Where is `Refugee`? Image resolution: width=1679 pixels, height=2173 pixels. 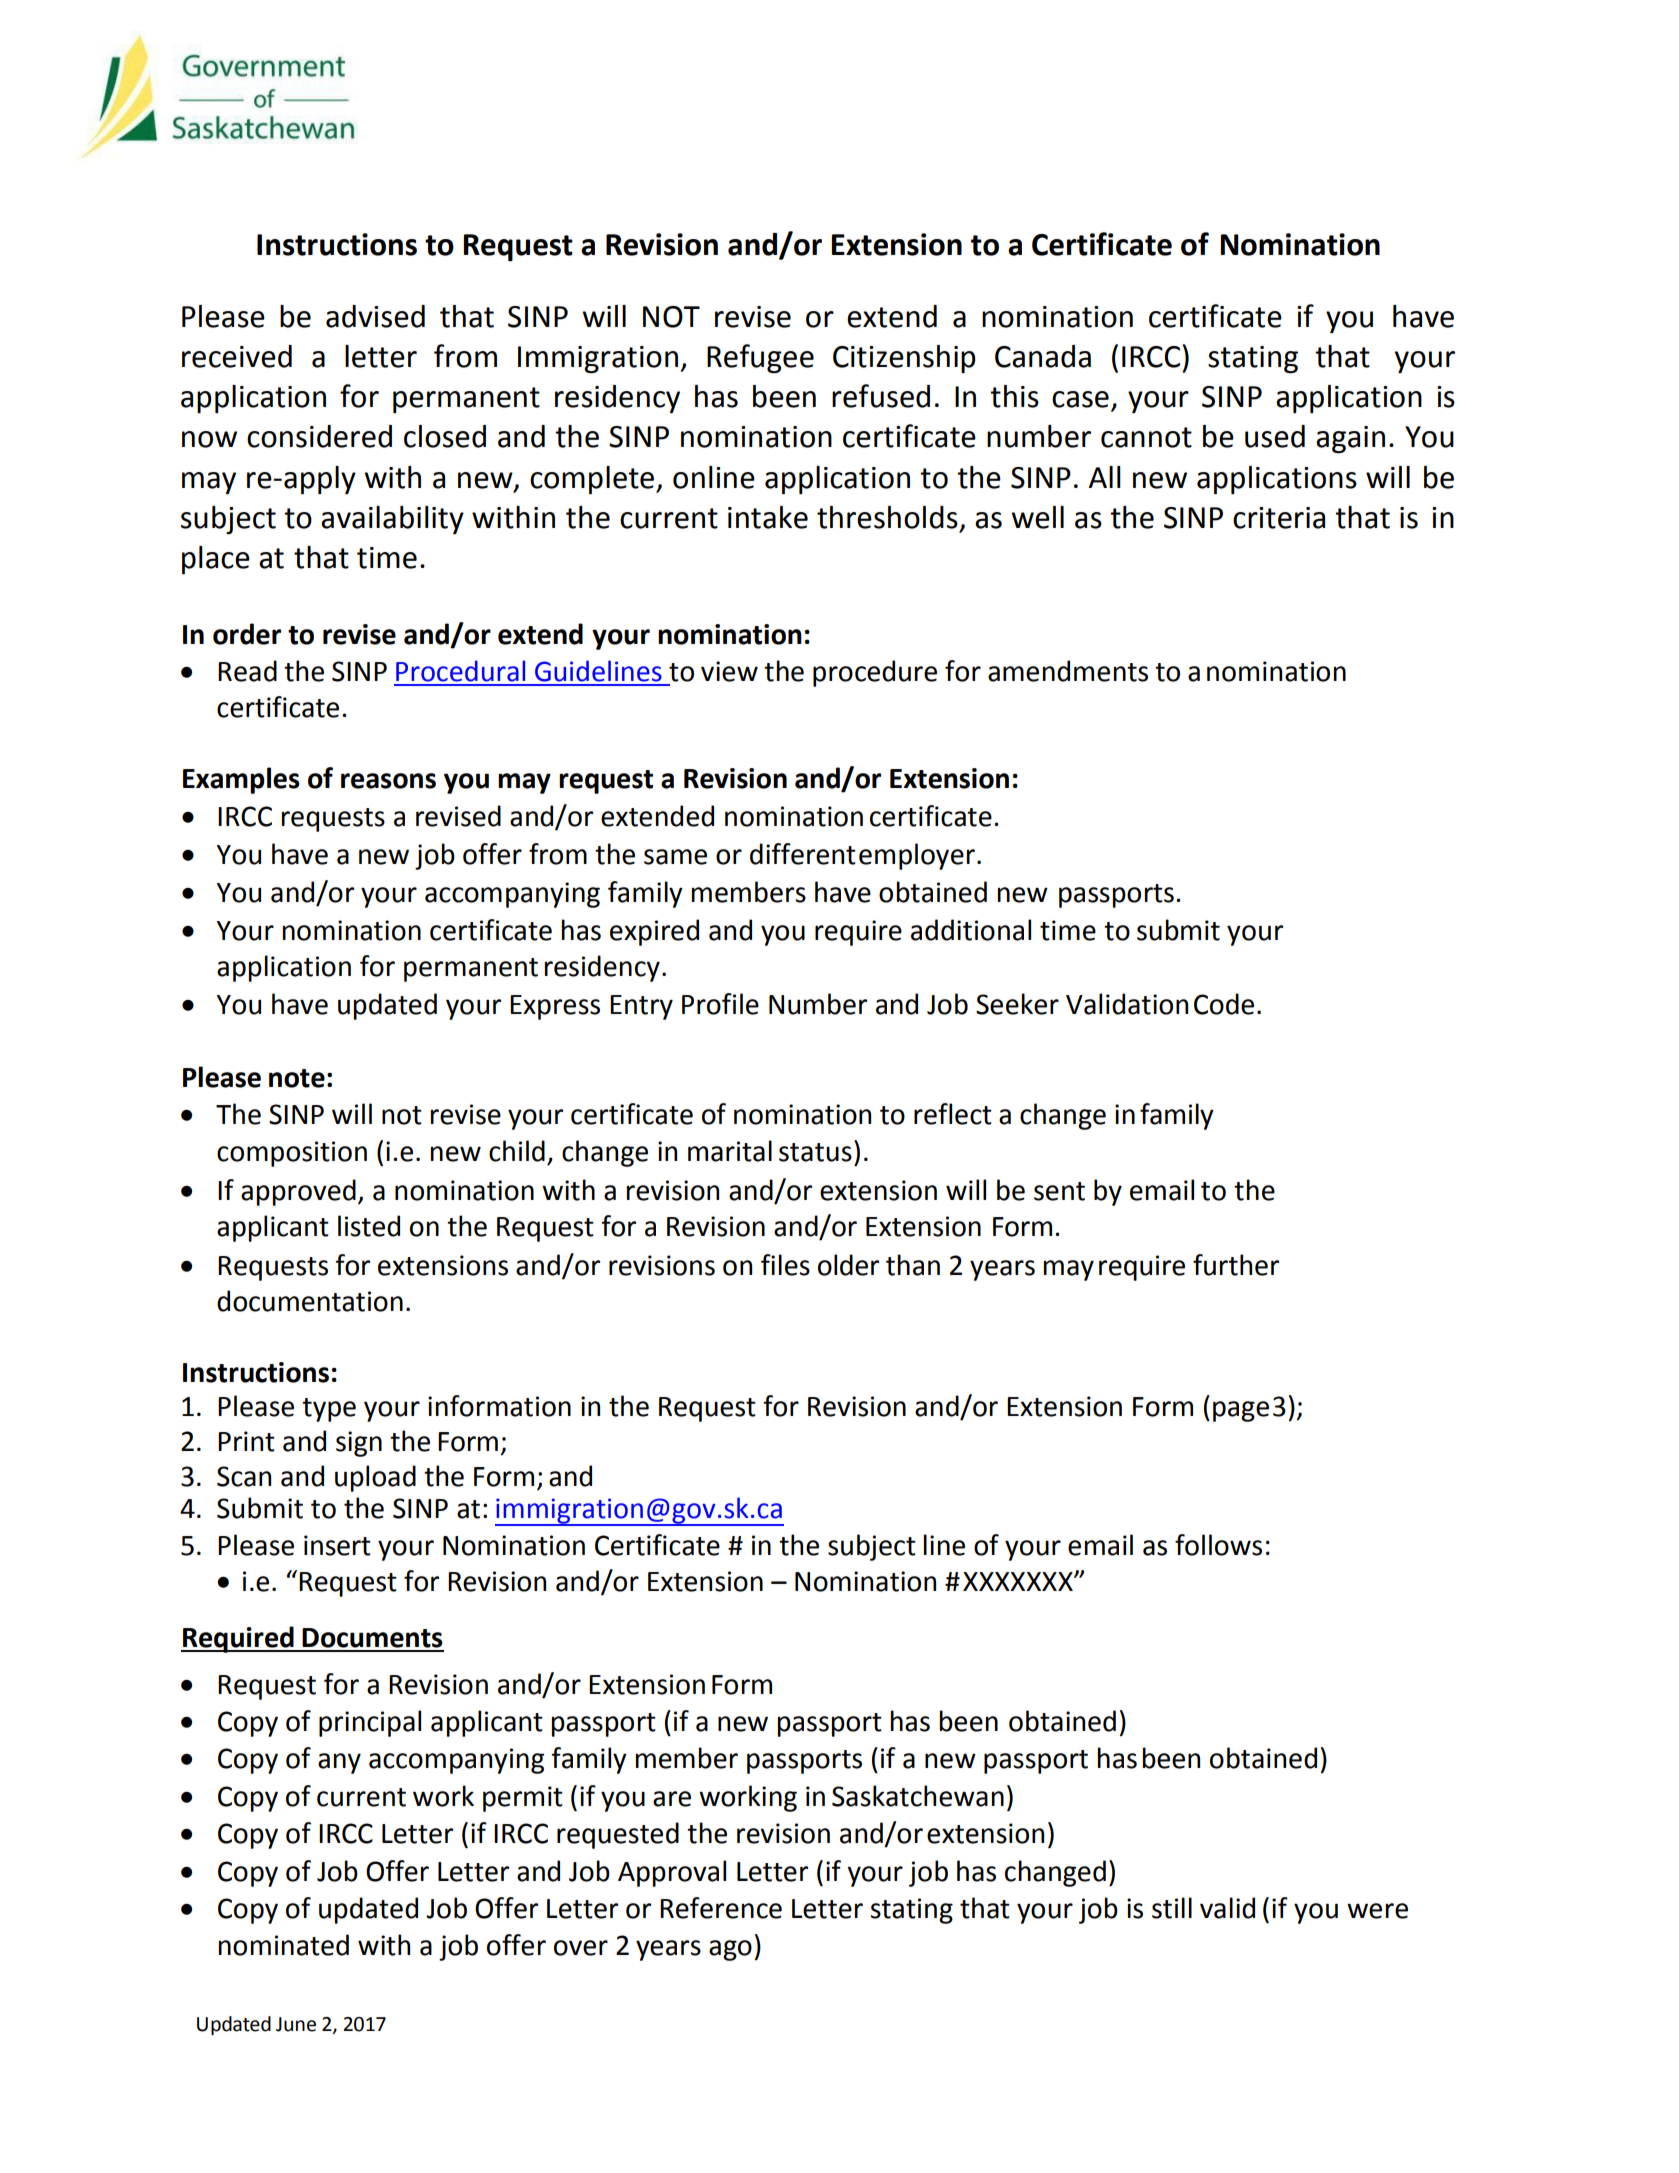 Refugee is located at coordinates (760, 358).
